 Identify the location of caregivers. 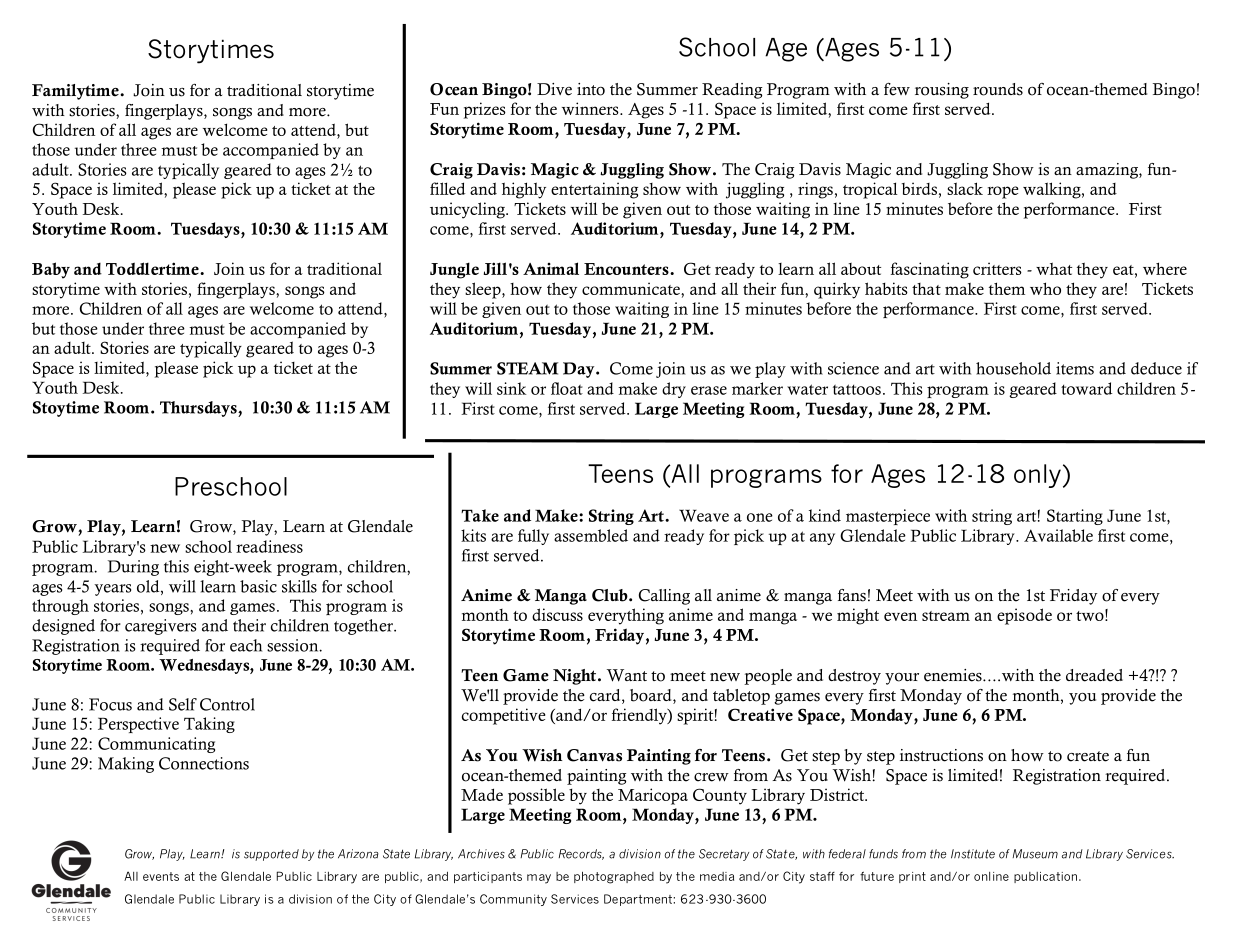
(160, 627).
